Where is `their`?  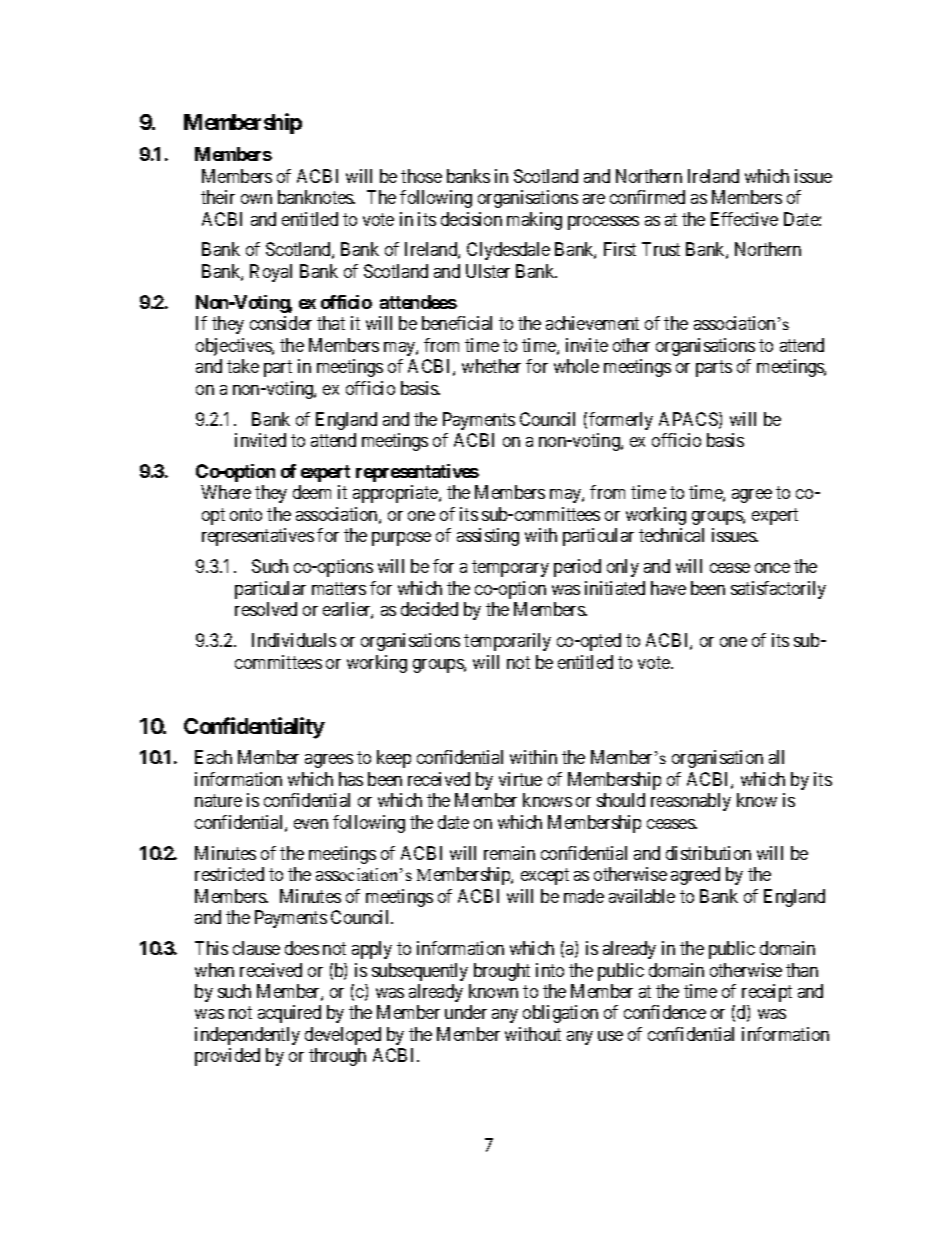
their is located at coordinates (218, 197).
